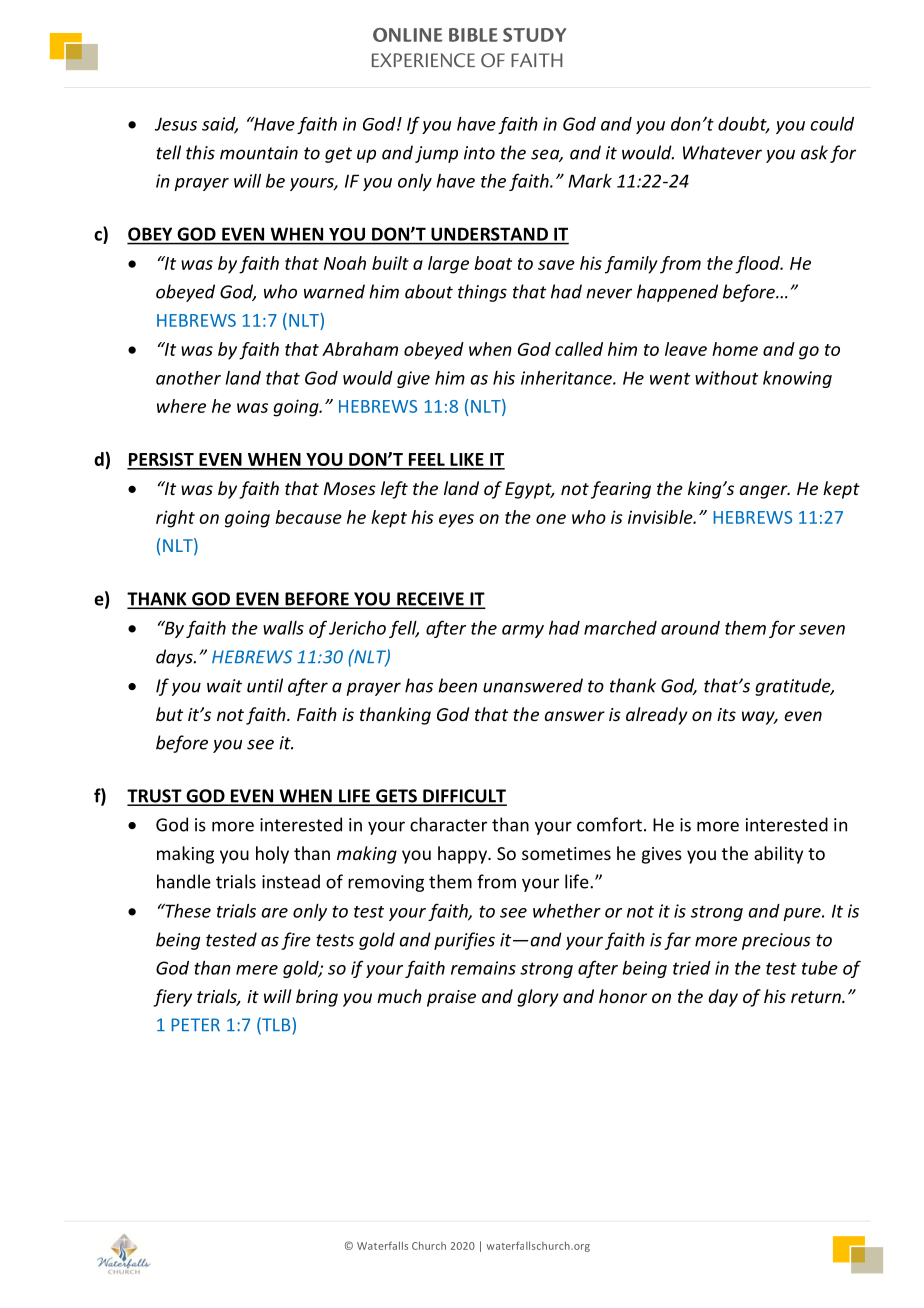  Describe the element at coordinates (430, 600) in the screenshot. I see `RECEIVE` at that location.
